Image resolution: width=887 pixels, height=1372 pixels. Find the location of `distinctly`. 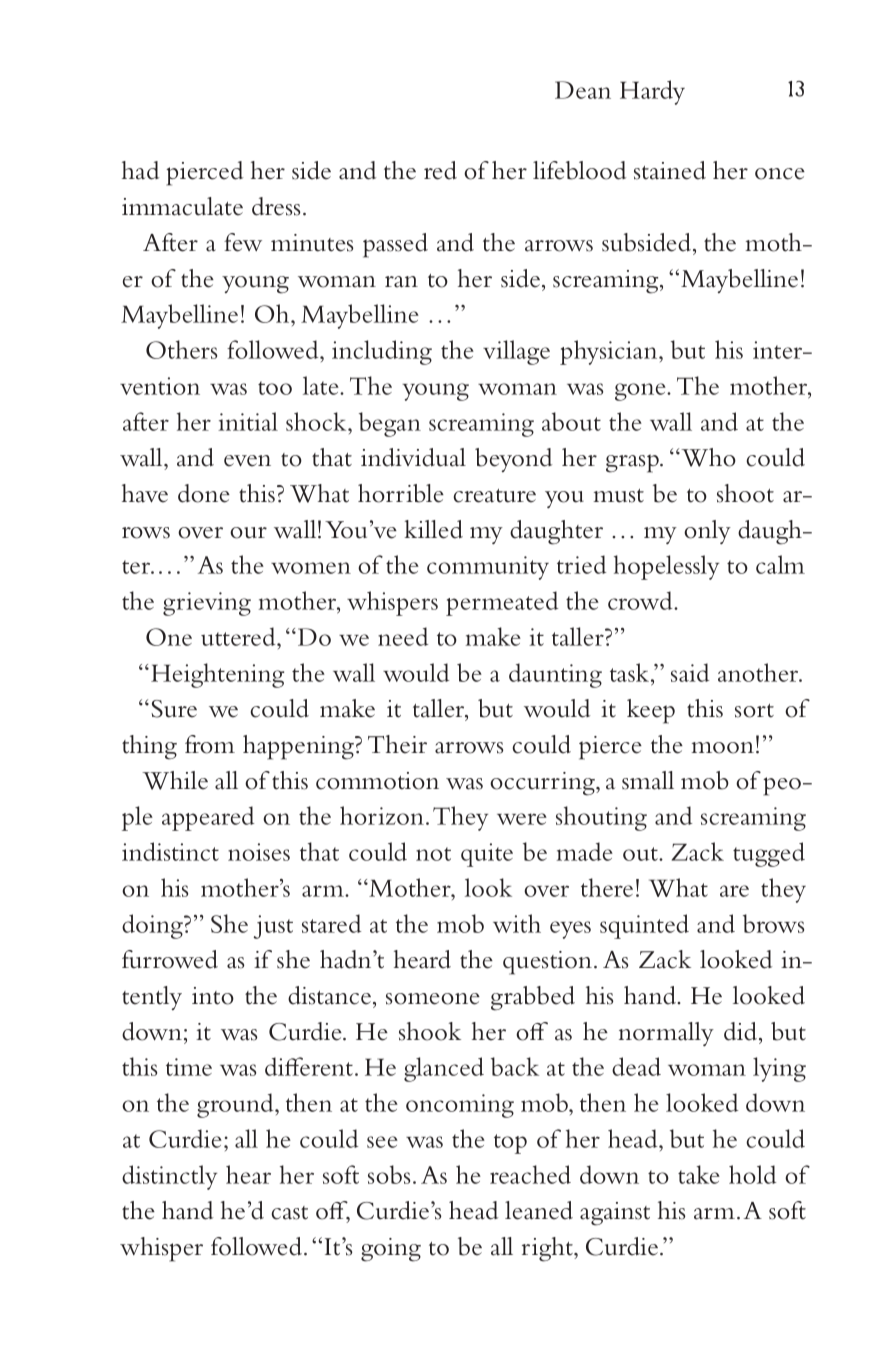

distinctly is located at coordinates (169, 1177).
